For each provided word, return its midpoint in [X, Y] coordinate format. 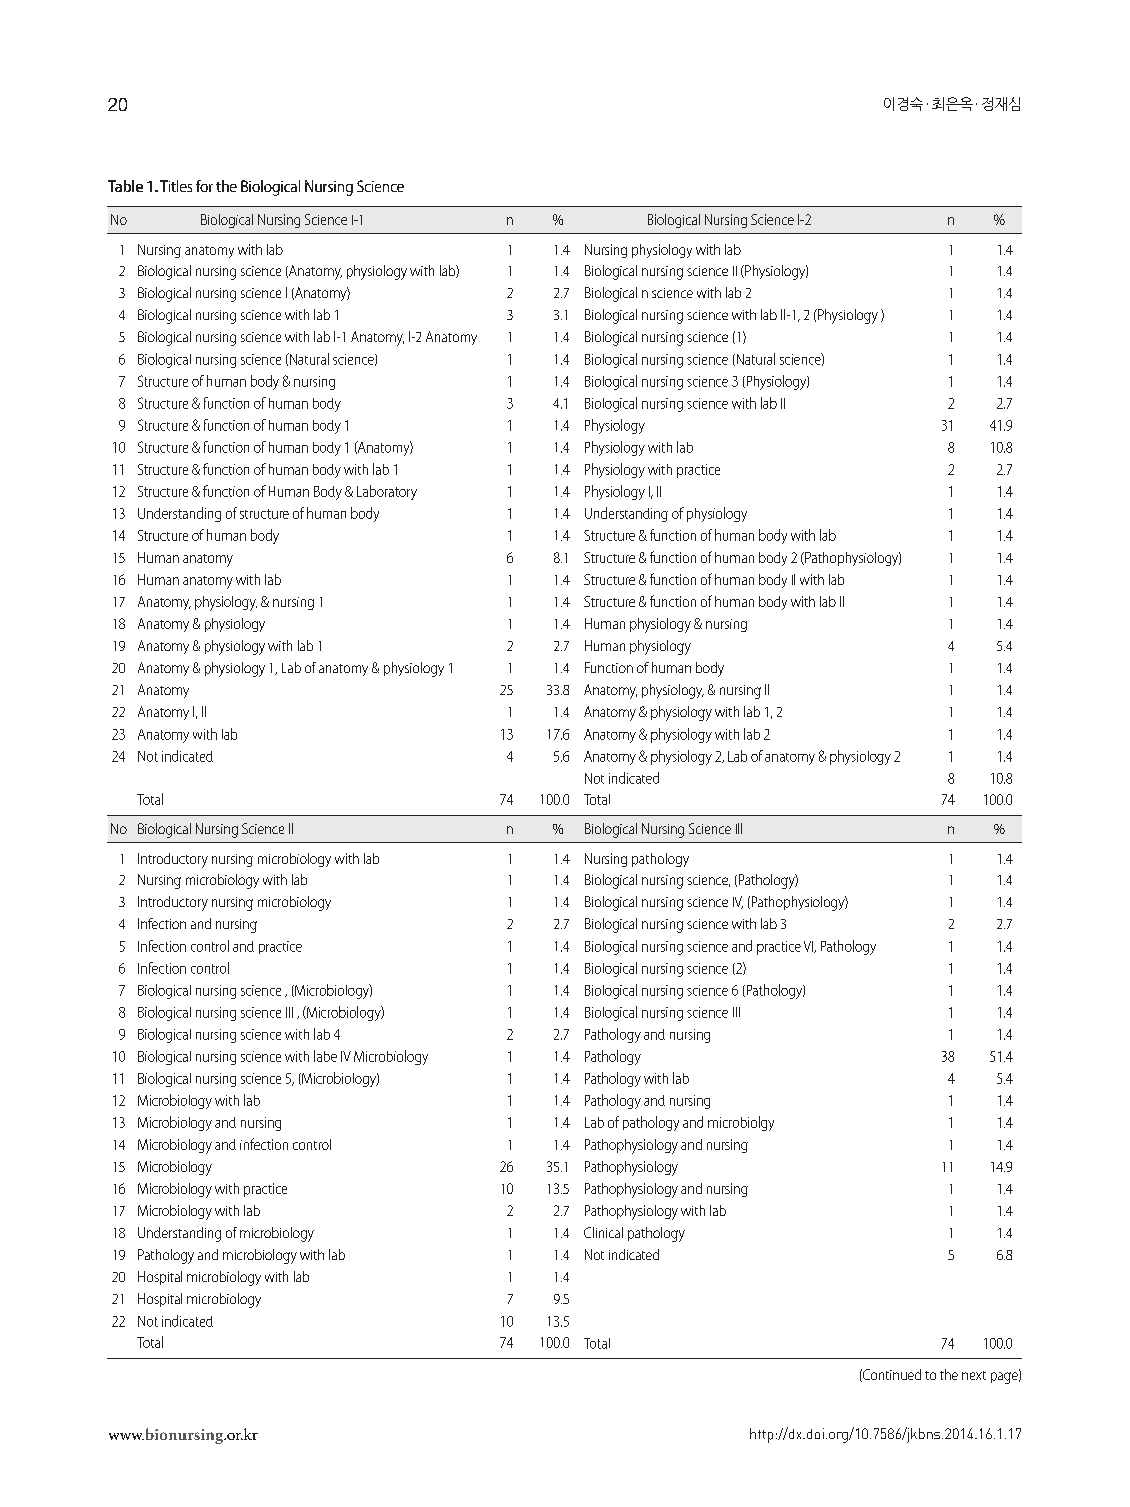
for [204, 186]
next [974, 1375]
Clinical [603, 1232]
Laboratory [387, 492]
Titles [176, 186]
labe [325, 1056]
